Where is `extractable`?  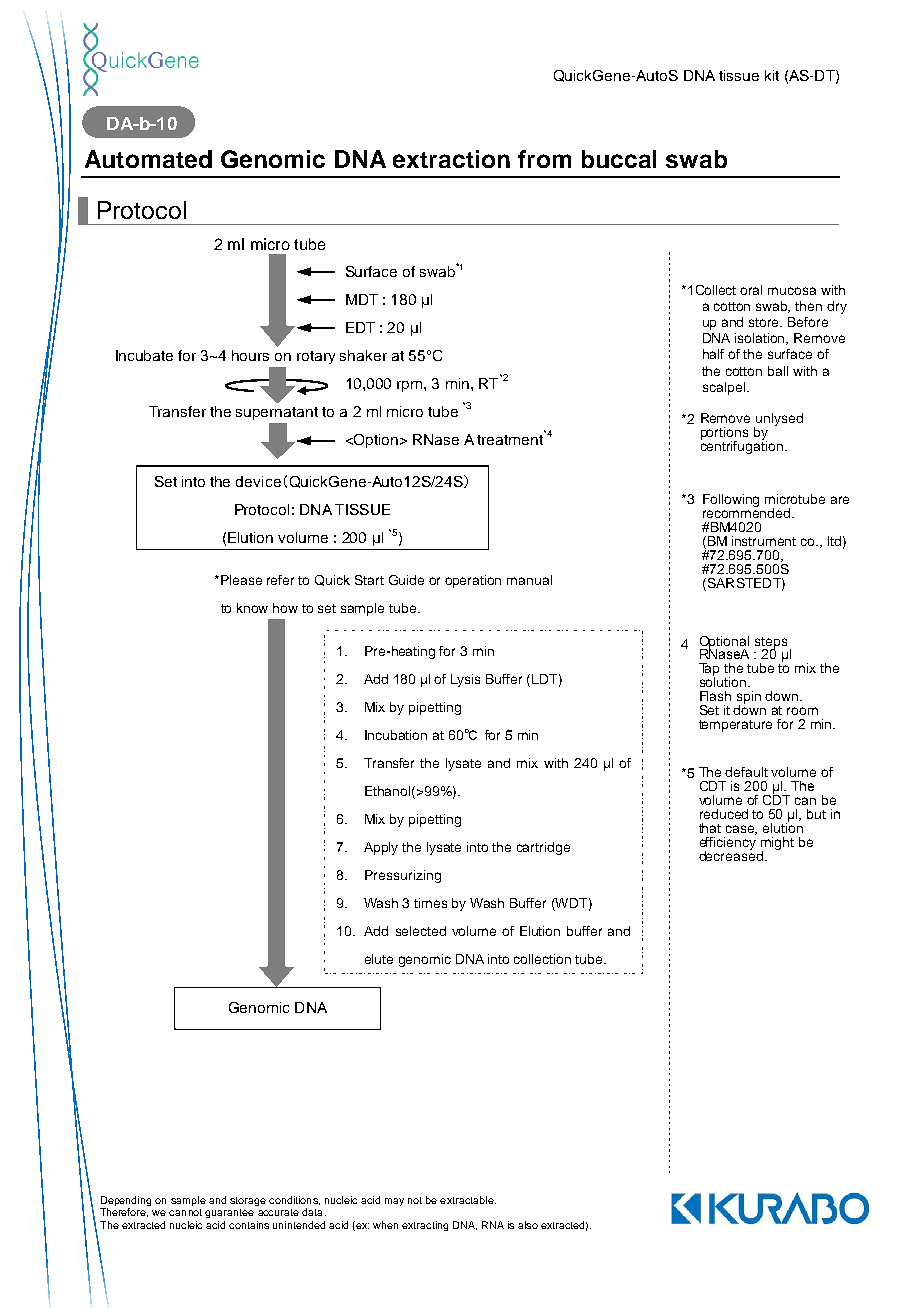 extractable is located at coordinates (468, 1200).
